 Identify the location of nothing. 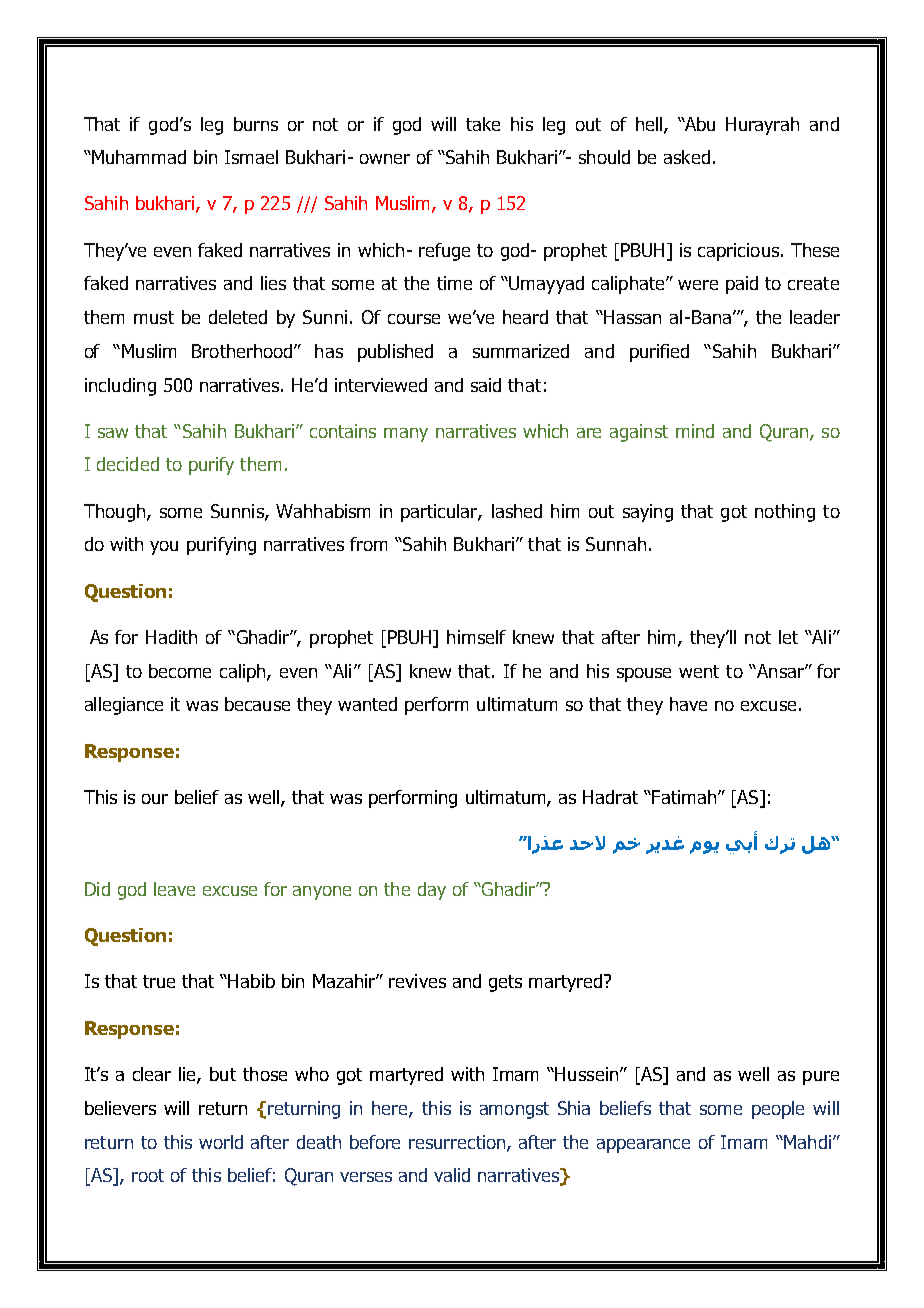
(785, 513).
